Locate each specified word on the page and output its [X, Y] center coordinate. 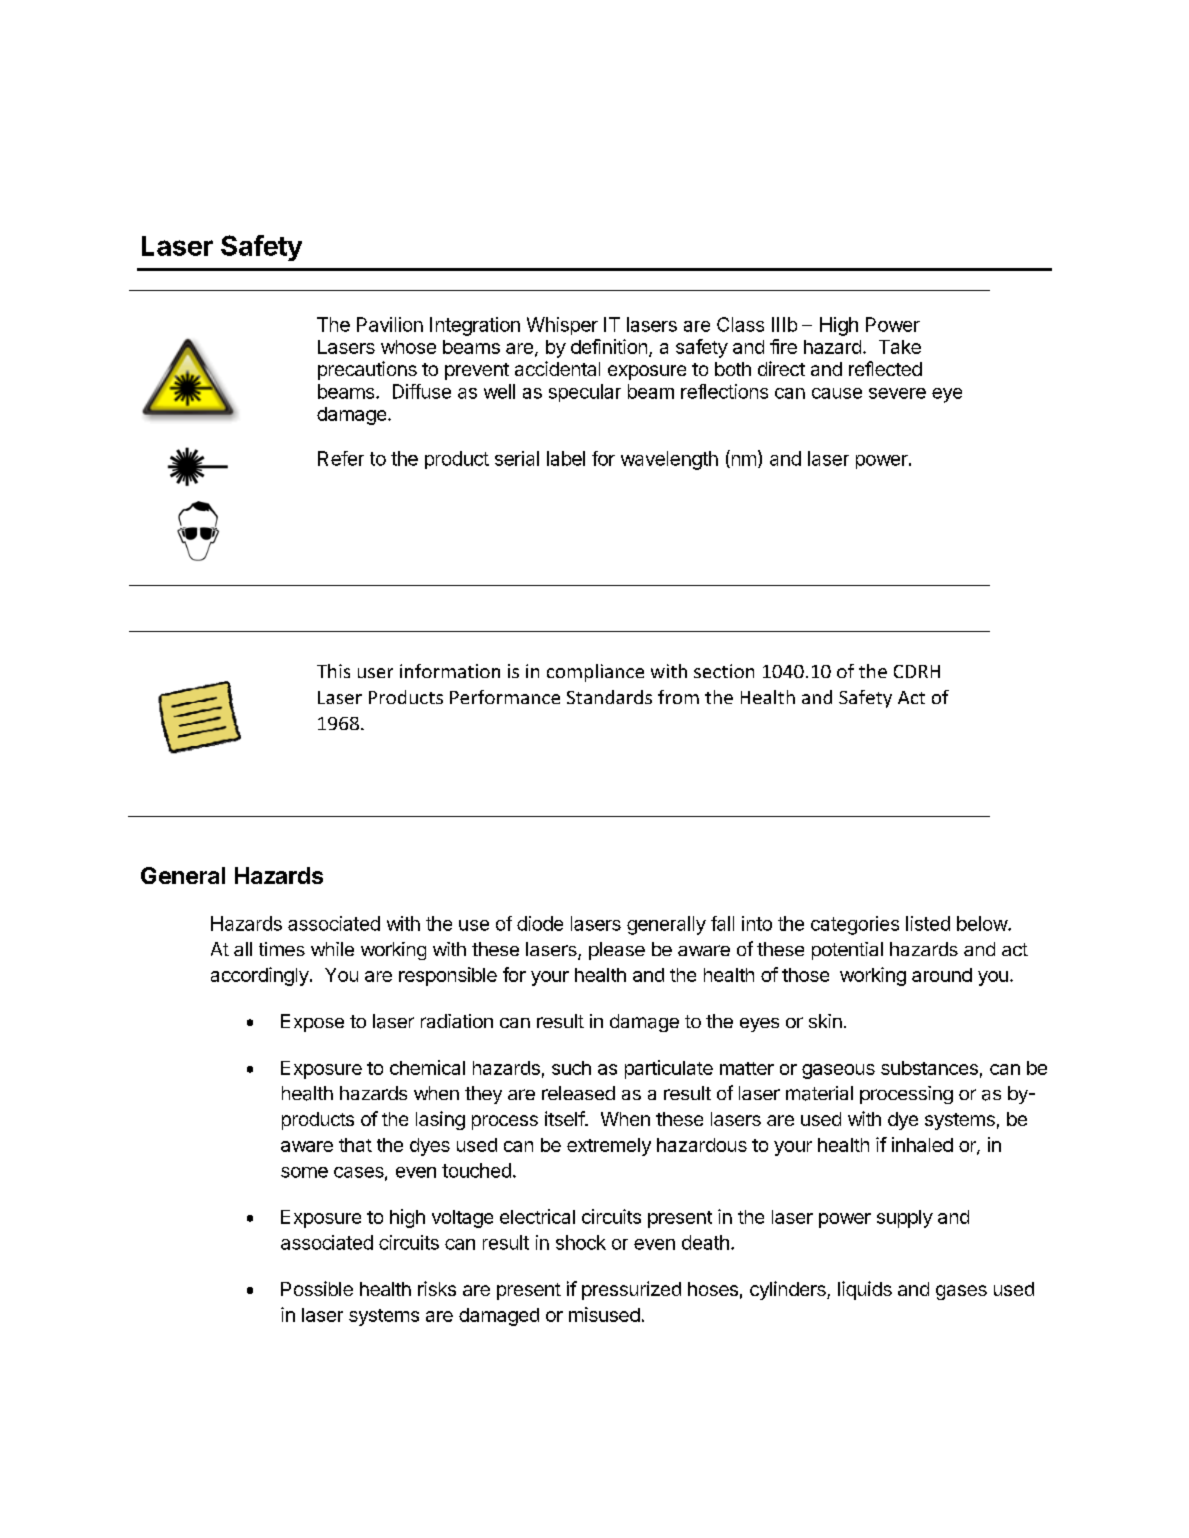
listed [928, 923]
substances [929, 1068]
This [333, 671]
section [724, 671]
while [332, 949]
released [578, 1093]
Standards [609, 697]
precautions [367, 370]
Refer [341, 458]
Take [900, 347]
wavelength [669, 460]
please [617, 951]
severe [897, 393]
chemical [427, 1067]
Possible [317, 1288]
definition [609, 346]
